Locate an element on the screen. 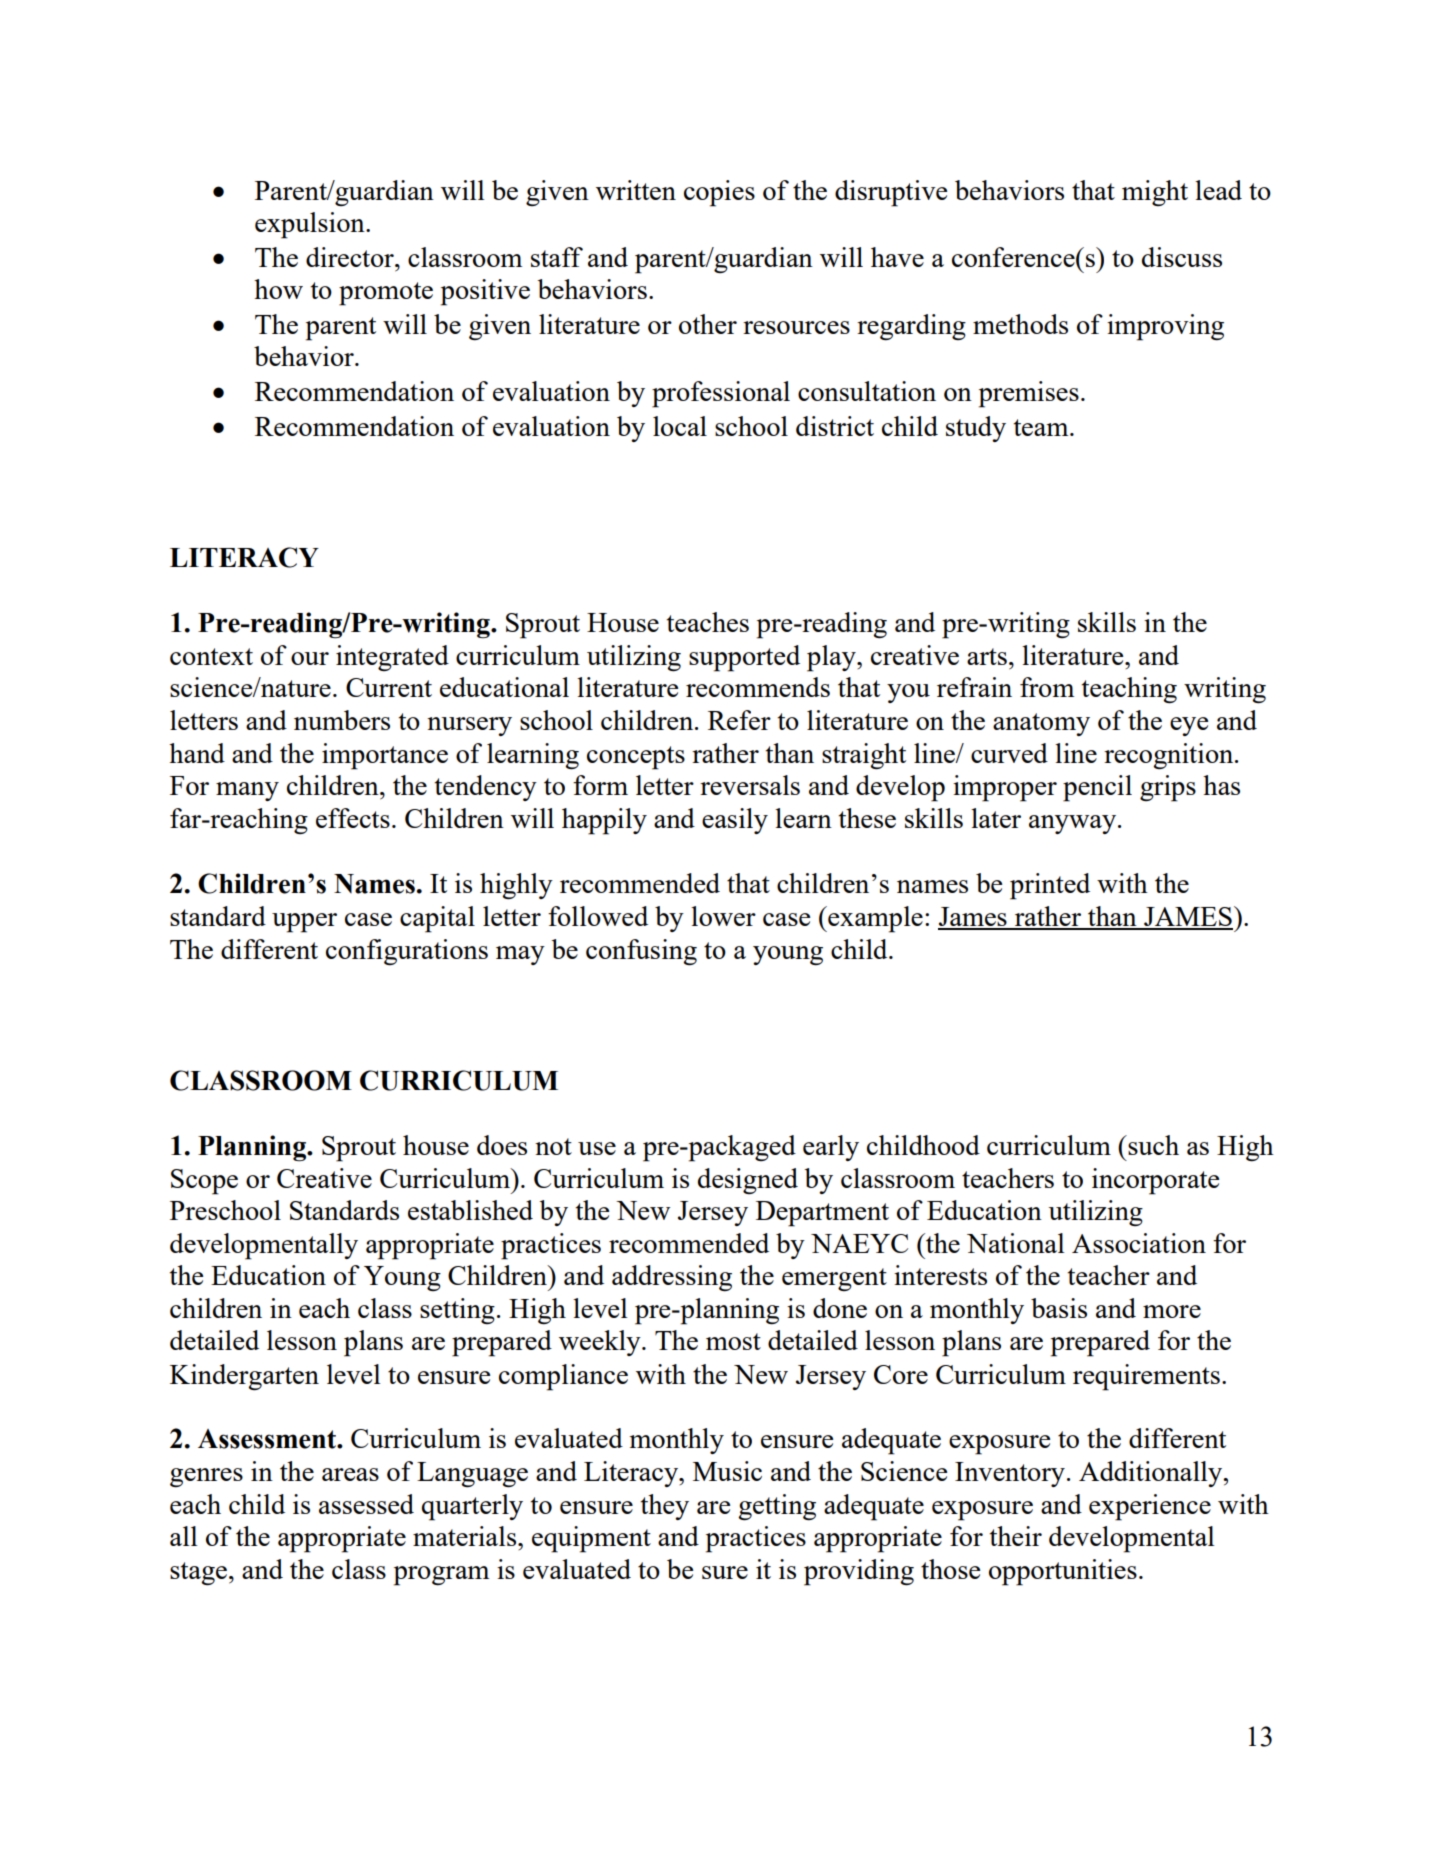  copies is located at coordinates (719, 193).
